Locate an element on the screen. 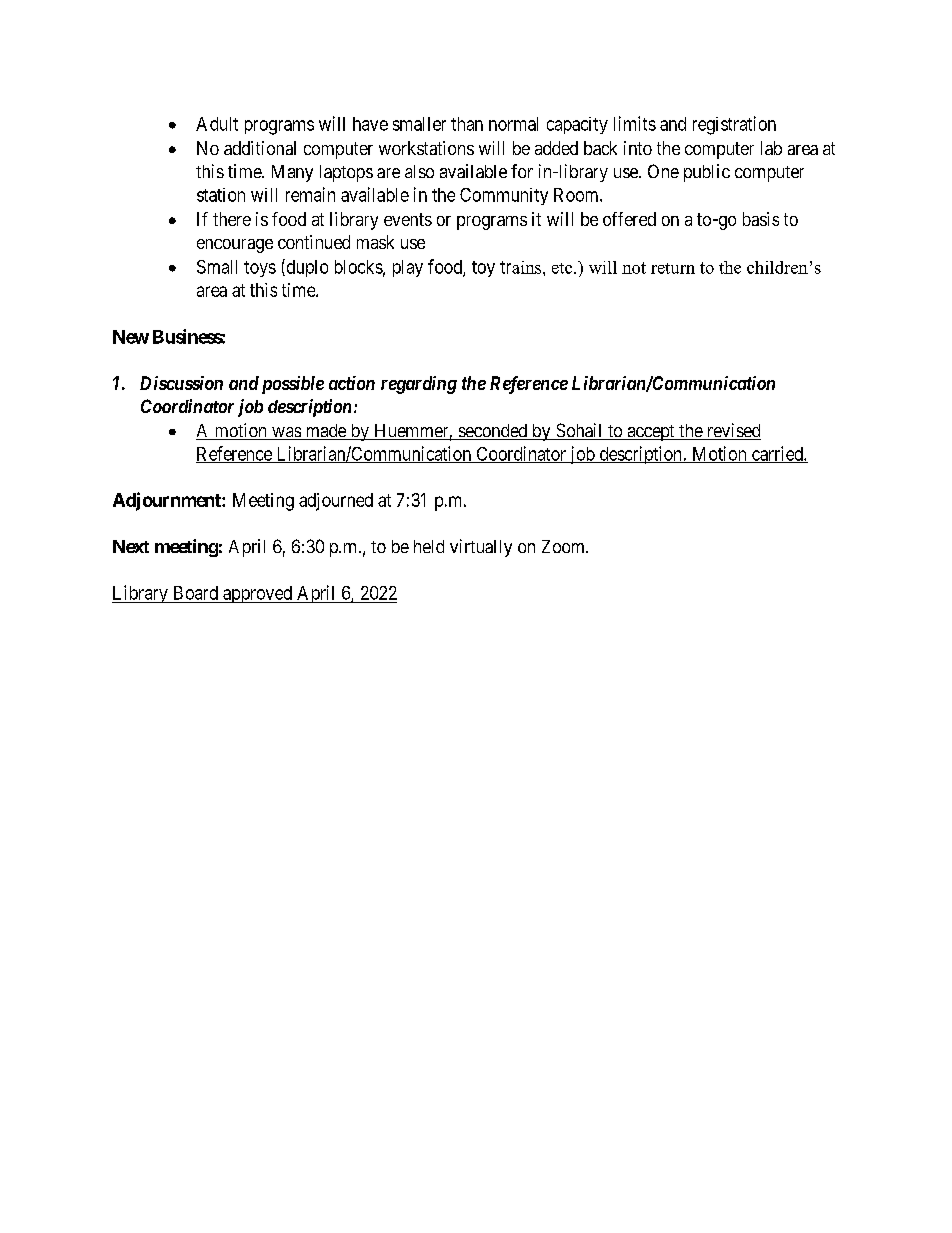 The width and height of the screenshot is (952, 1233). encourage is located at coordinates (235, 246).
